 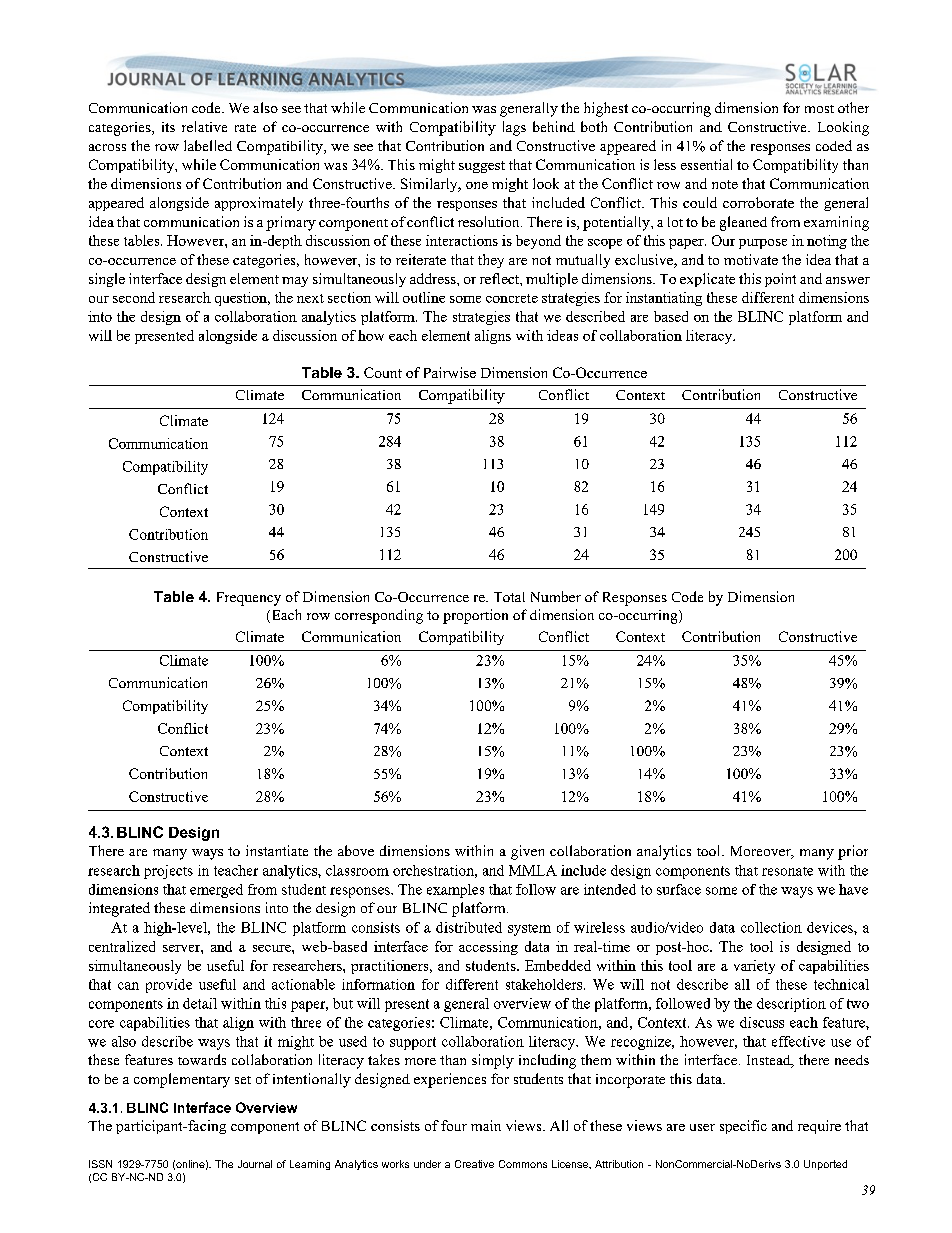 What do you see at coordinates (780, 280) in the image?
I see `point` at bounding box center [780, 280].
